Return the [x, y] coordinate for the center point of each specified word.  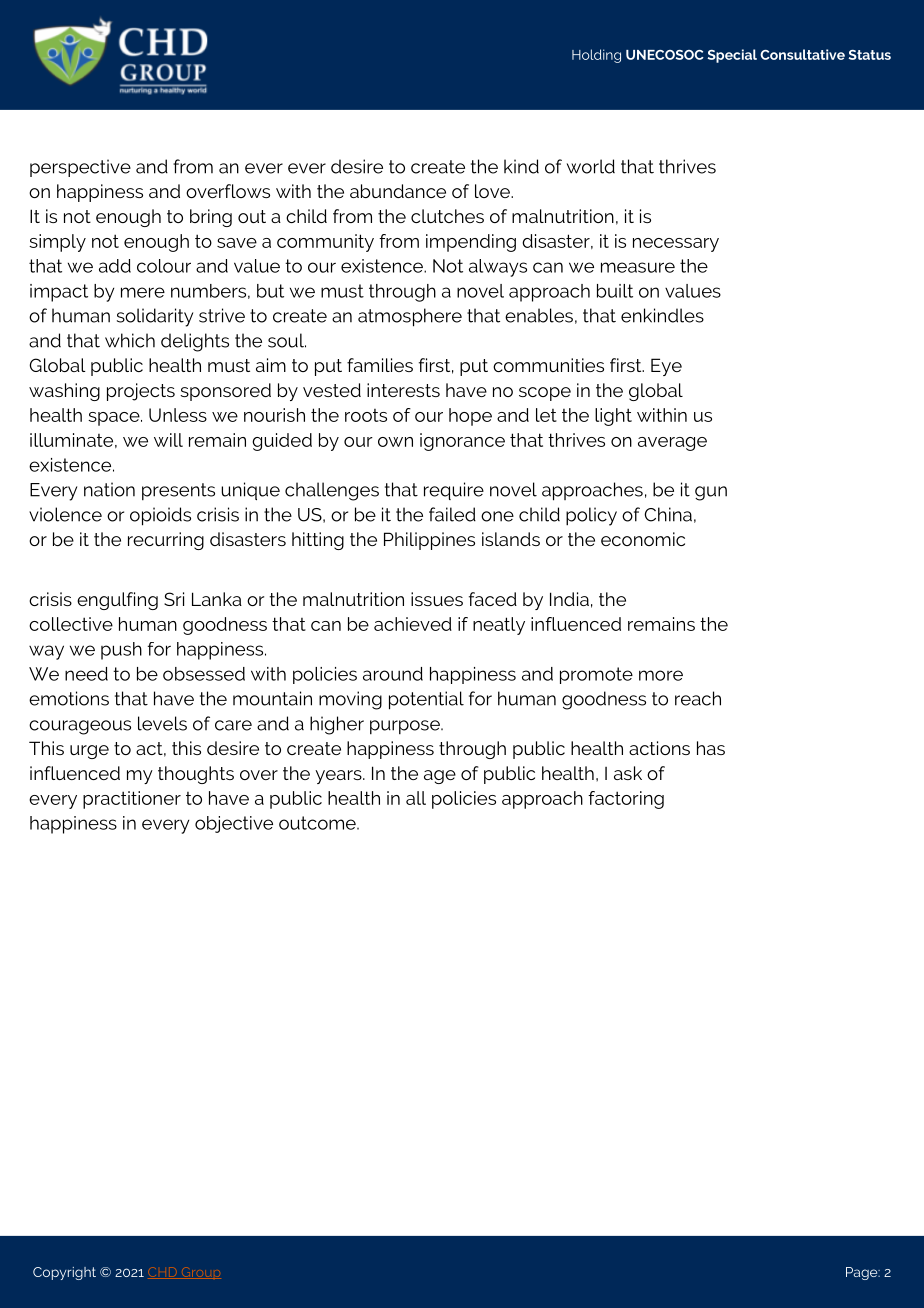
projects [141, 392]
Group [200, 1273]
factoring [626, 800]
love [493, 191]
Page [863, 1273]
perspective [80, 168]
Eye [666, 367]
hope [470, 417]
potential [426, 700]
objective [234, 824]
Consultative [802, 54]
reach [698, 698]
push [121, 651]
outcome [318, 823]
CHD [163, 1273]
